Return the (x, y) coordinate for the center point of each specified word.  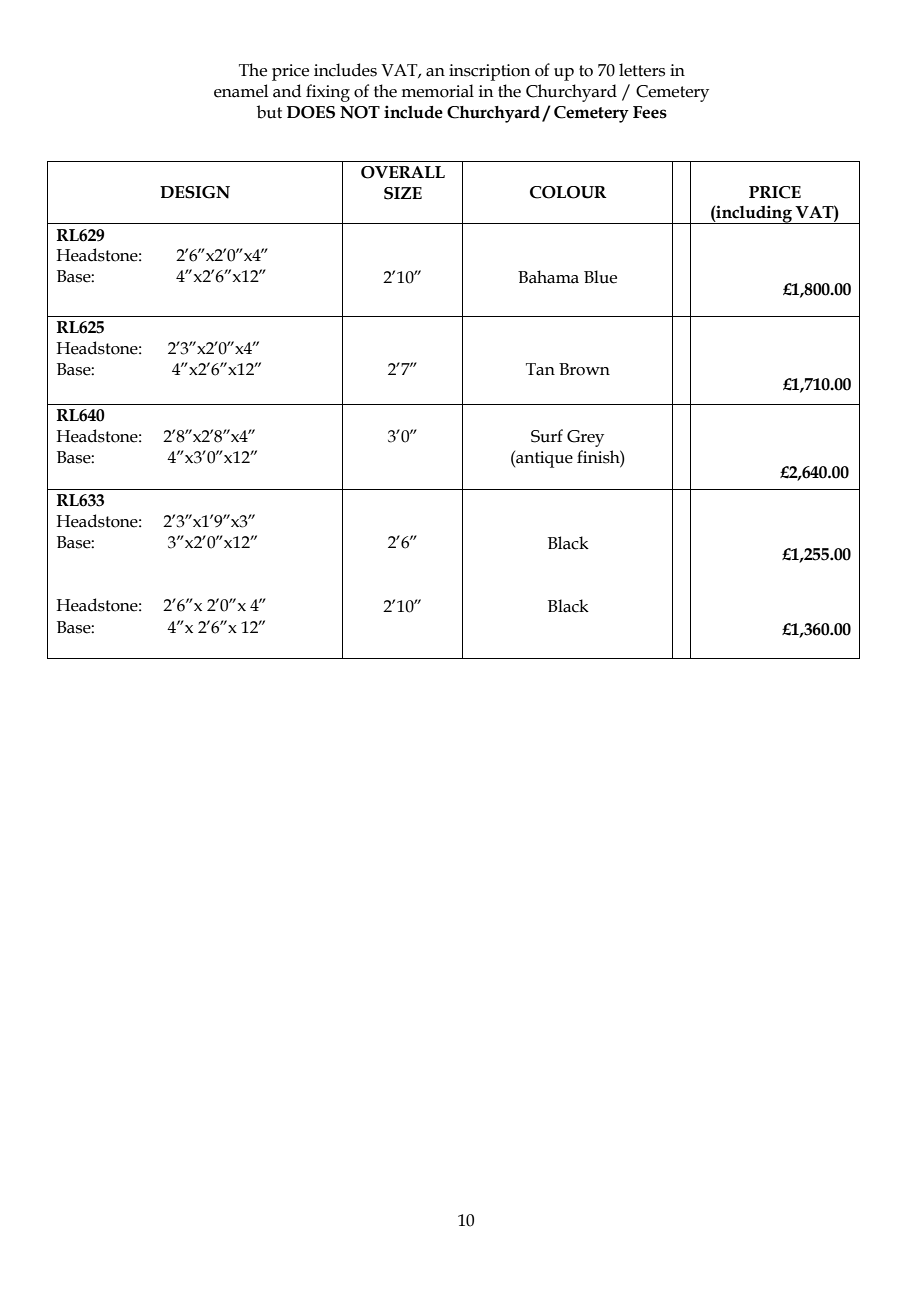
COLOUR (568, 192)
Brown (584, 369)
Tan (540, 369)
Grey (585, 438)
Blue (600, 277)
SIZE (403, 193)
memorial (437, 91)
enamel (241, 91)
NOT (360, 112)
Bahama (548, 277)
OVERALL (403, 172)
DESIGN (195, 192)
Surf (547, 436)
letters (642, 70)
